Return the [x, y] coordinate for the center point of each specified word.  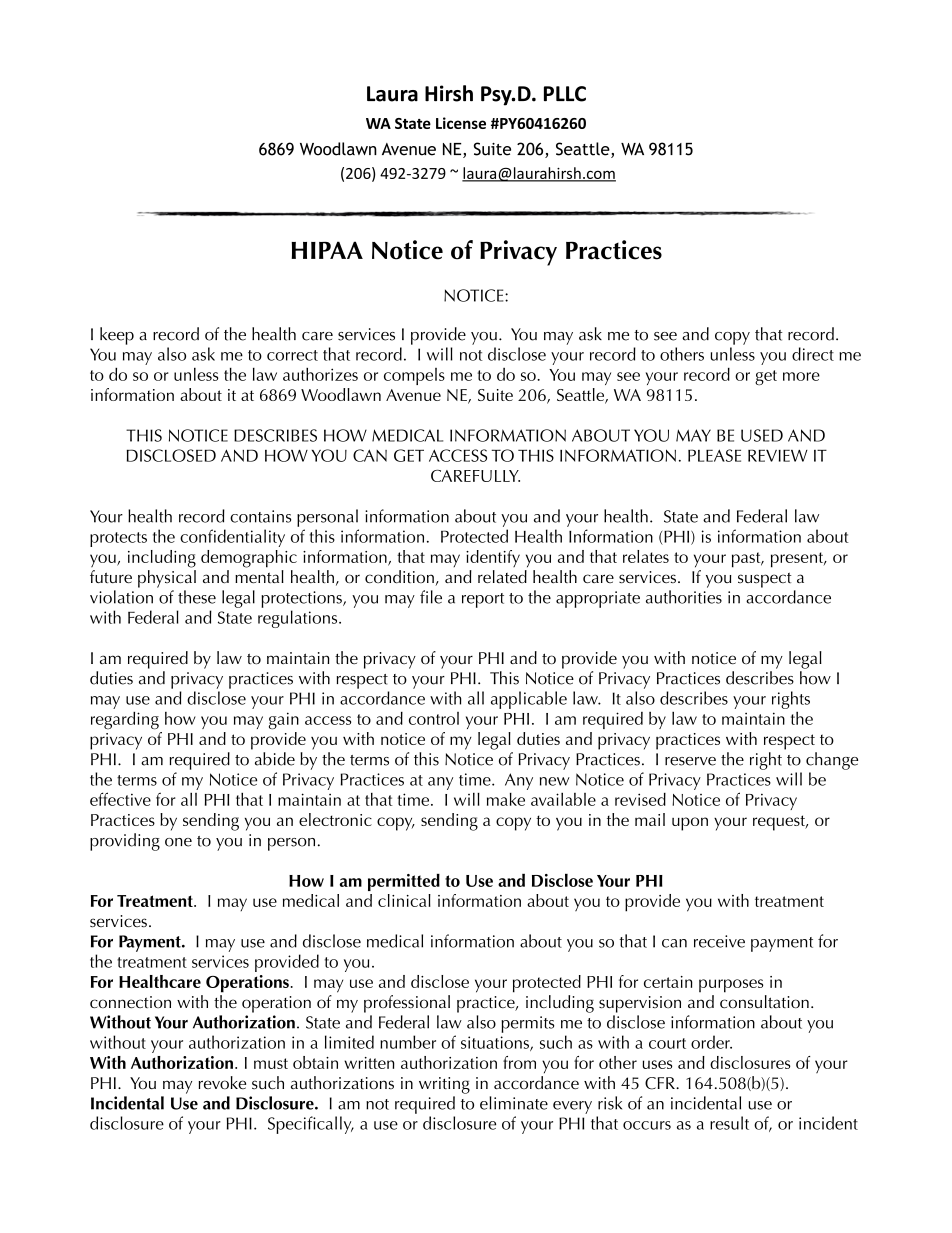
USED [762, 435]
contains [260, 516]
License [461, 123]
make [506, 799]
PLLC [565, 94]
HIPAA [327, 250]
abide [275, 759]
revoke [222, 1082]
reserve [690, 761]
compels [414, 376]
